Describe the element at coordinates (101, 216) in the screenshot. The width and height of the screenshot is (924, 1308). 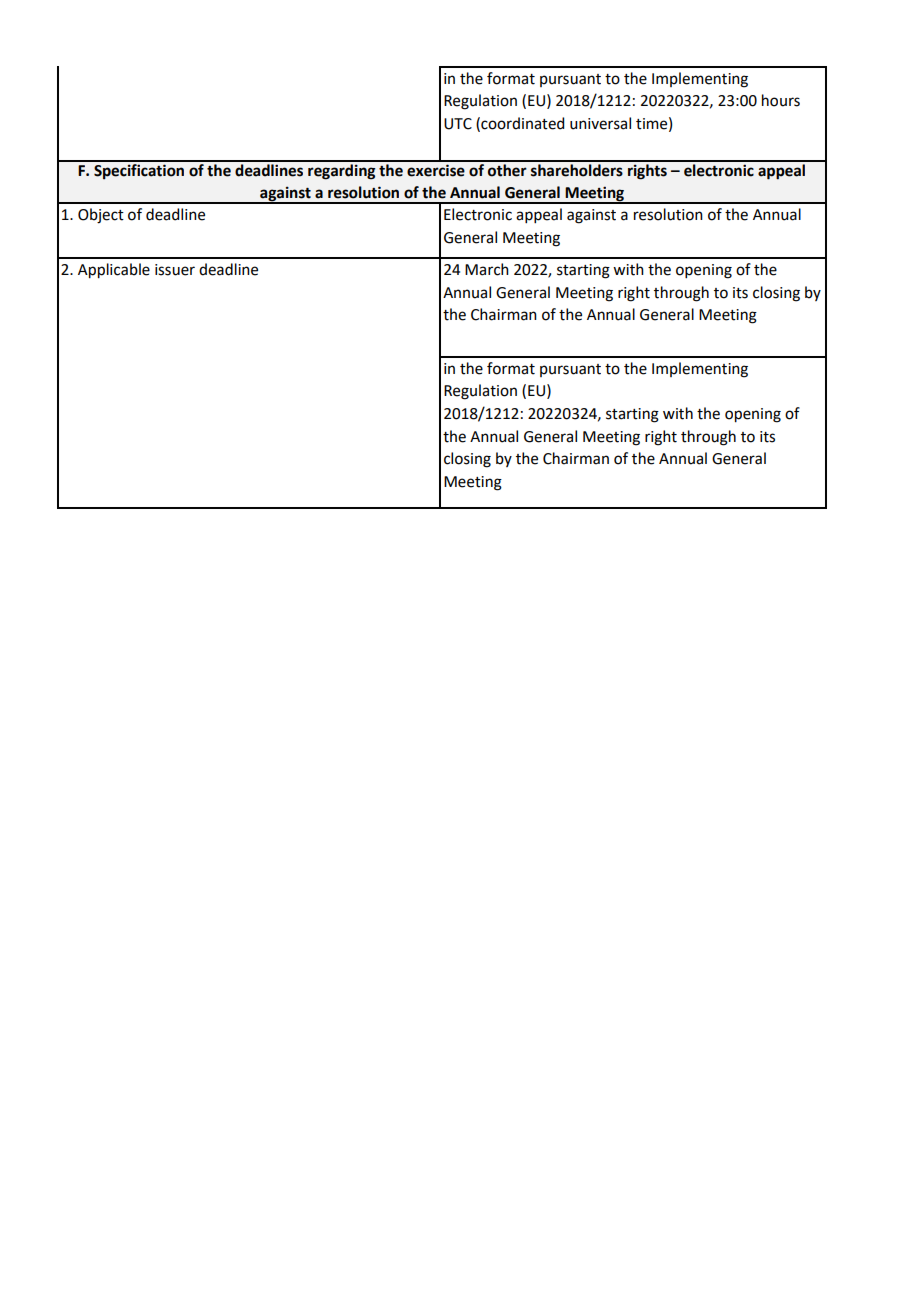
I see `Object` at that location.
